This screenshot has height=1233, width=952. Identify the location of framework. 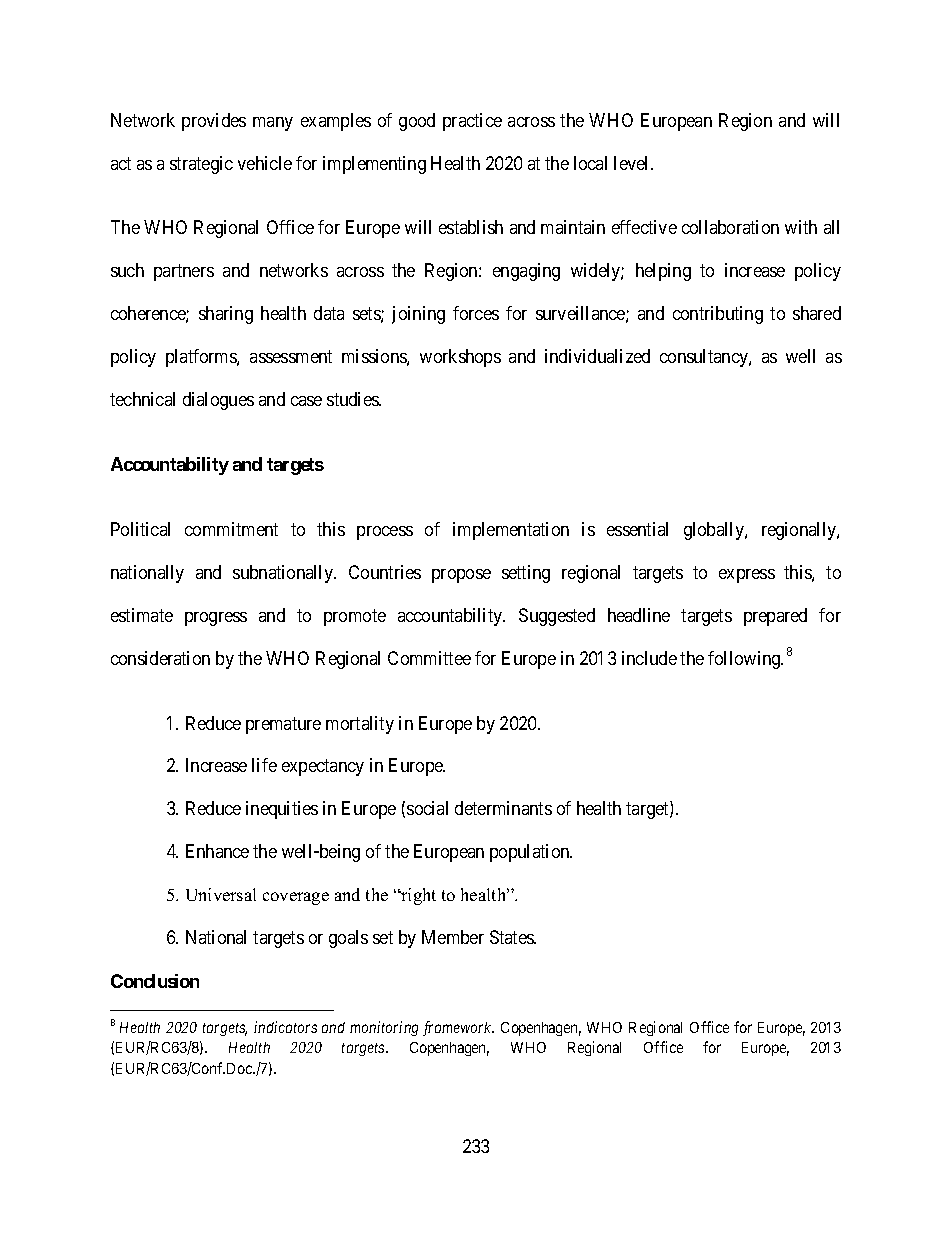
(458, 1028).
